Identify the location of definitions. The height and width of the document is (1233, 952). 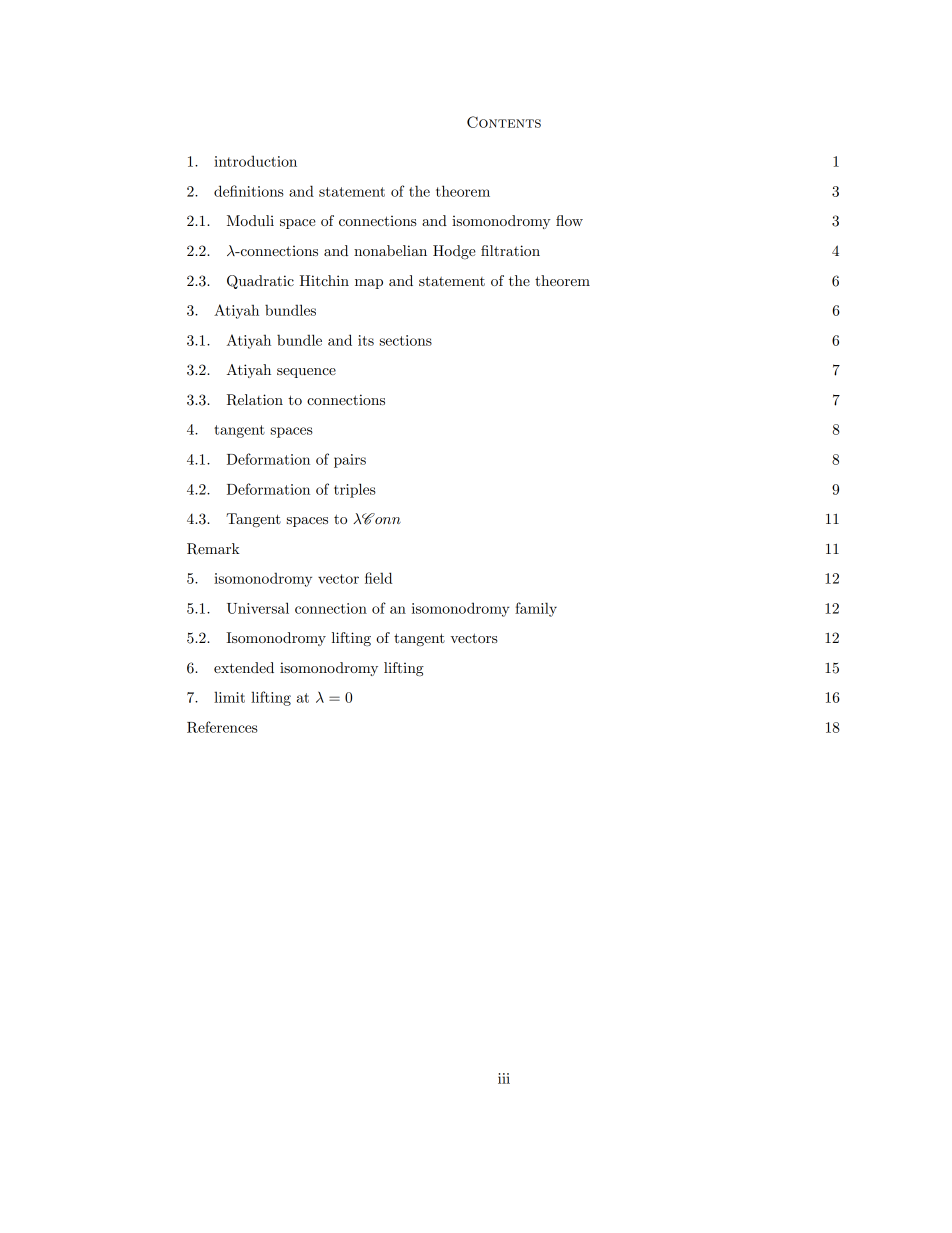
(249, 191).
